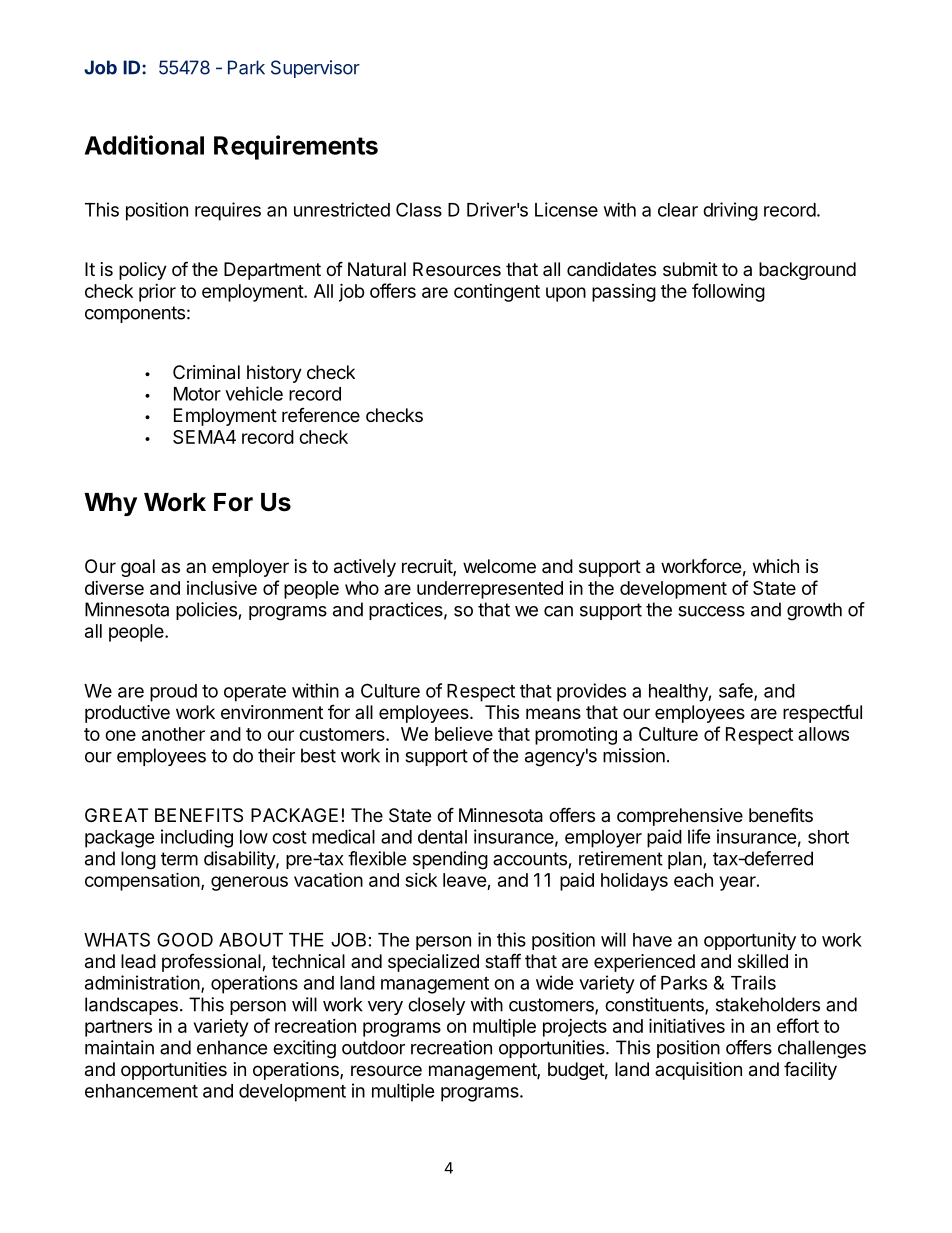 The image size is (952, 1233). I want to click on closely, so click(436, 1006).
